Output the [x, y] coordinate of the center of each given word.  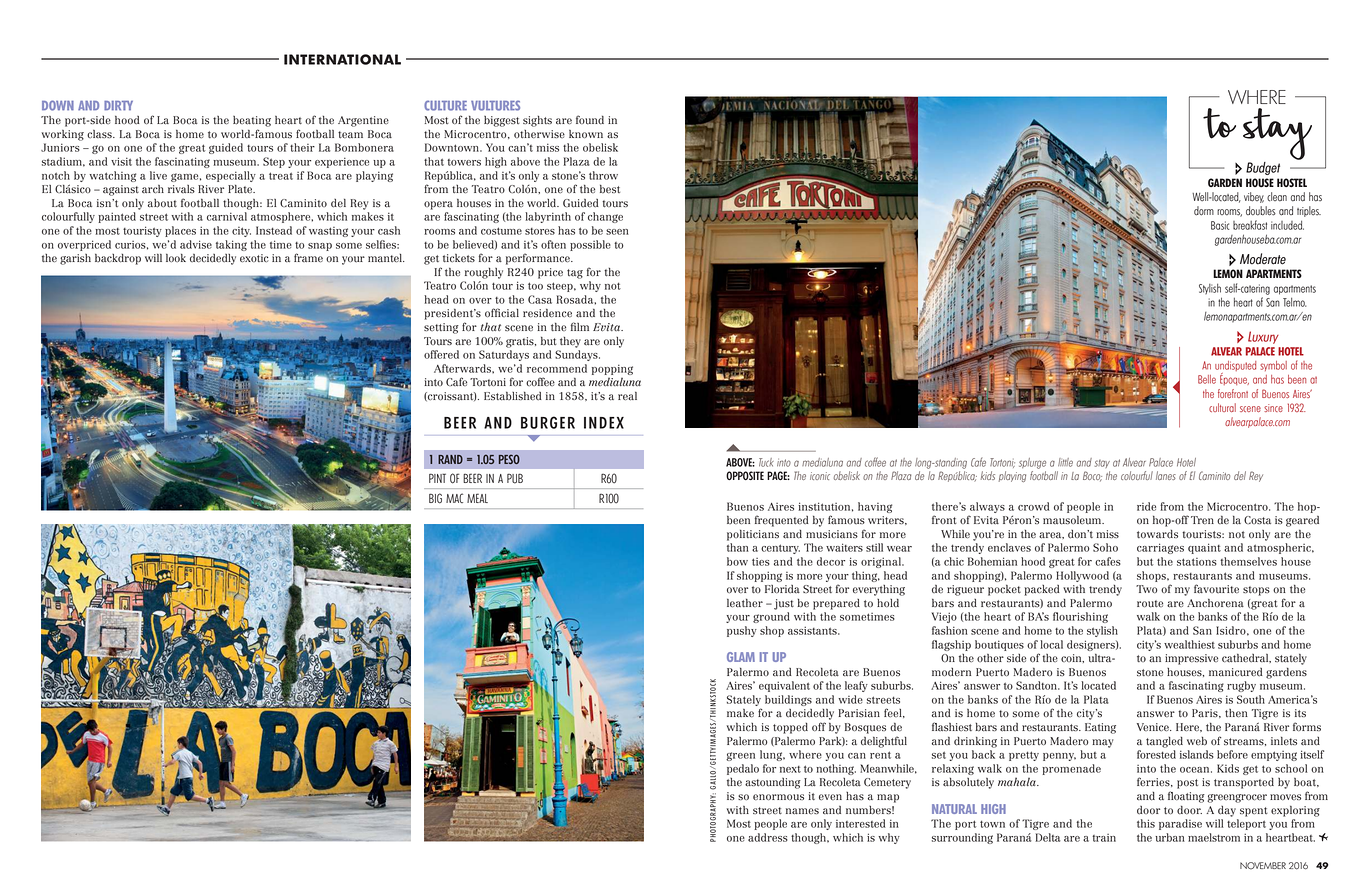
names [802, 811]
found [590, 120]
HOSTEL [1292, 182]
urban [1170, 837]
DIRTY [118, 106]
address [768, 837]
